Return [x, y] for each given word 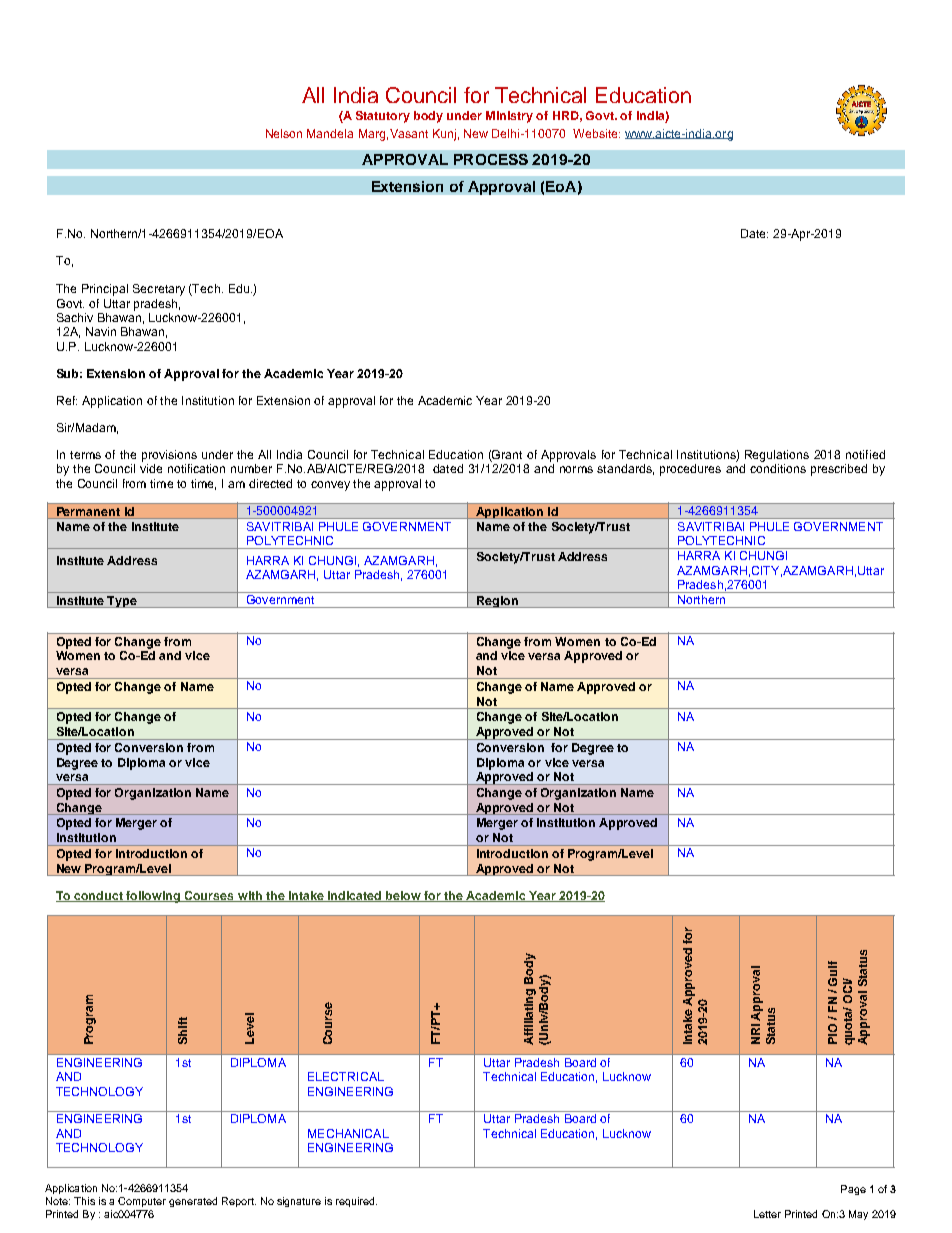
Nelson [284, 133]
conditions [778, 468]
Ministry [509, 117]
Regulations [777, 456]
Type [122, 602]
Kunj [444, 135]
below [403, 896]
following [153, 897]
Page [853, 1190]
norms [576, 469]
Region [497, 602]
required [356, 1202]
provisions [169, 456]
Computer [142, 1202]
